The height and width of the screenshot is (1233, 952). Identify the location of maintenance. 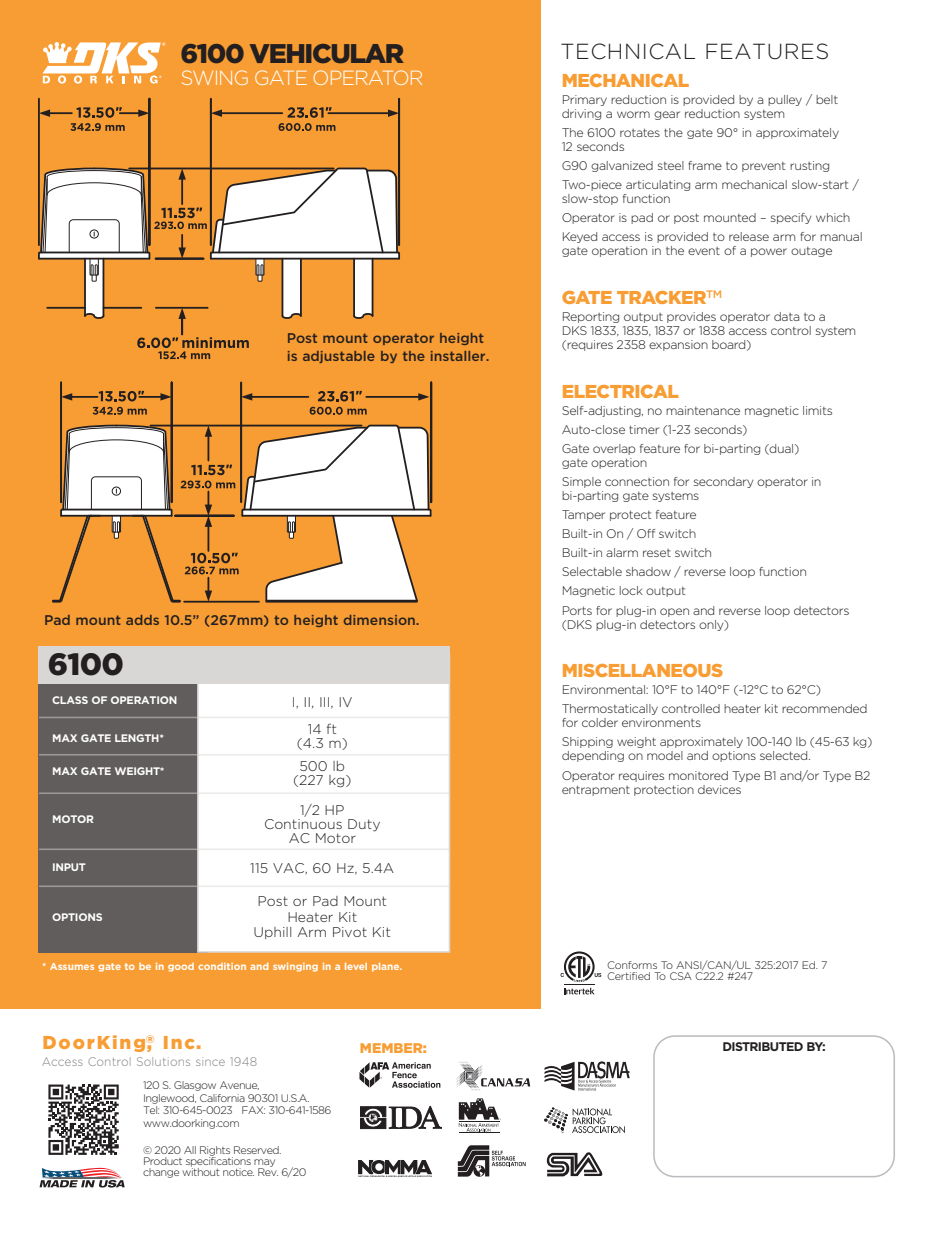
(703, 410).
